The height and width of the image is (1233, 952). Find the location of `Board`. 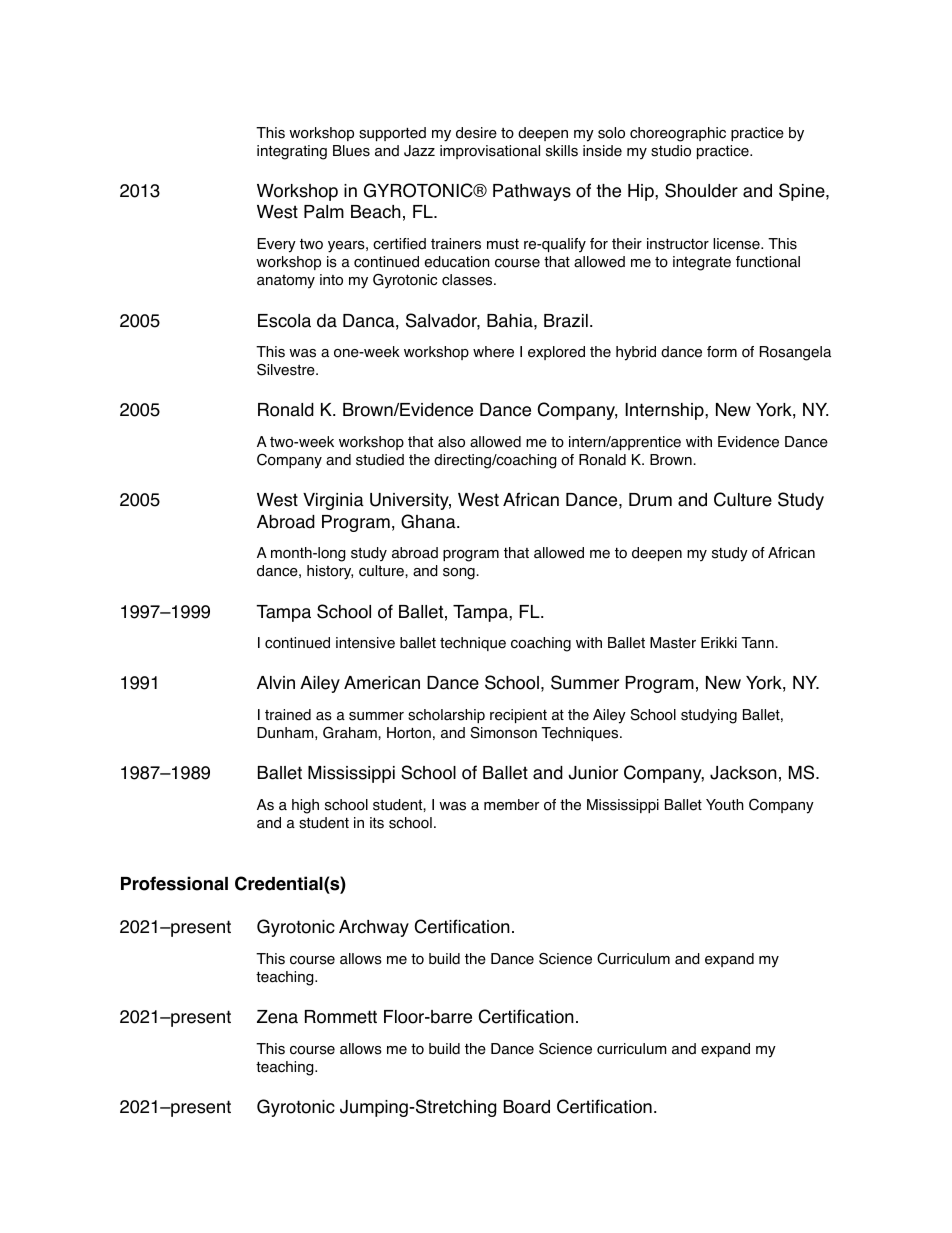

Board is located at coordinates (527, 1107).
